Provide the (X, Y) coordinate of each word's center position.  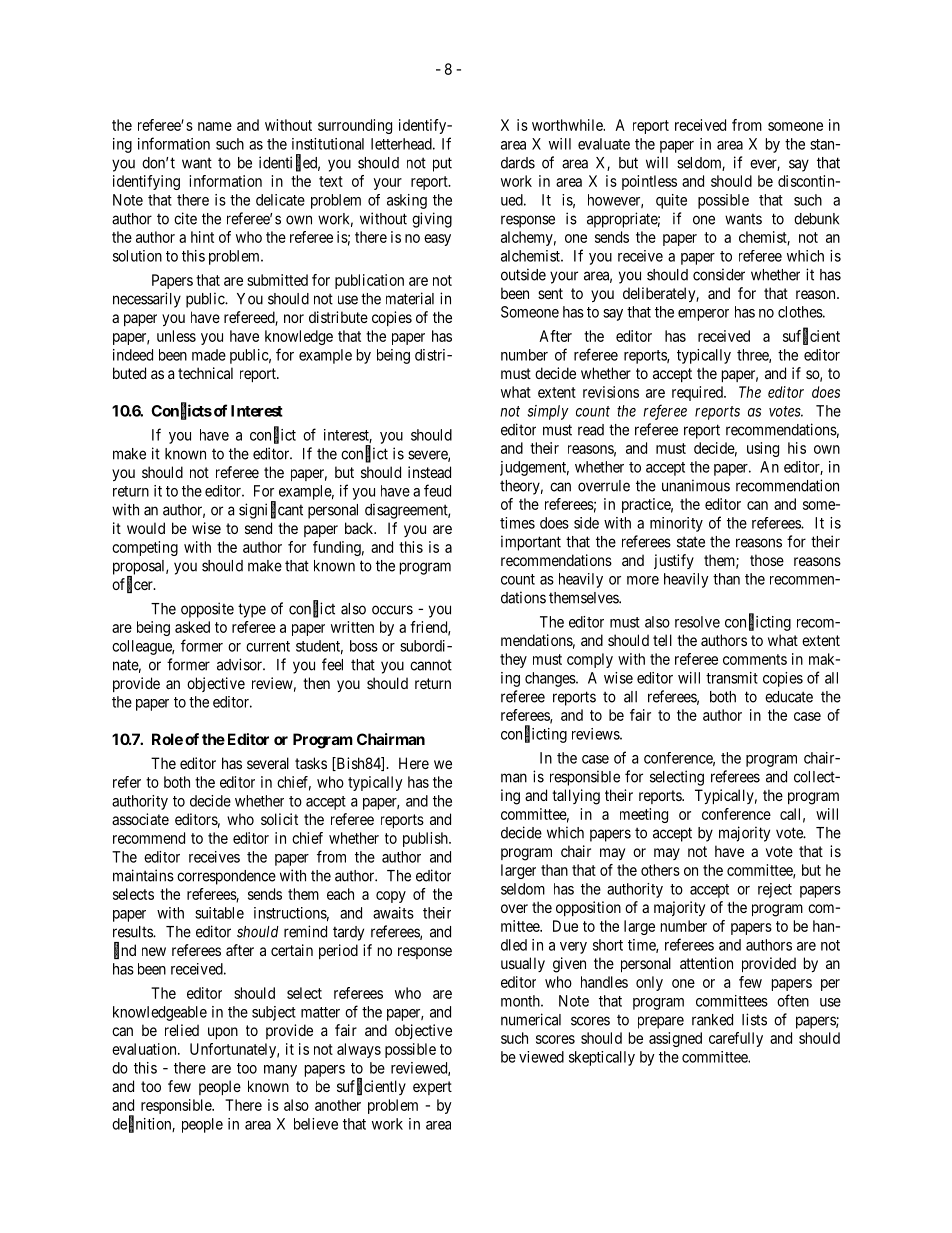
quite (671, 201)
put (442, 164)
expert (432, 1088)
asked (192, 627)
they (513, 660)
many (280, 1071)
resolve (697, 622)
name (215, 126)
